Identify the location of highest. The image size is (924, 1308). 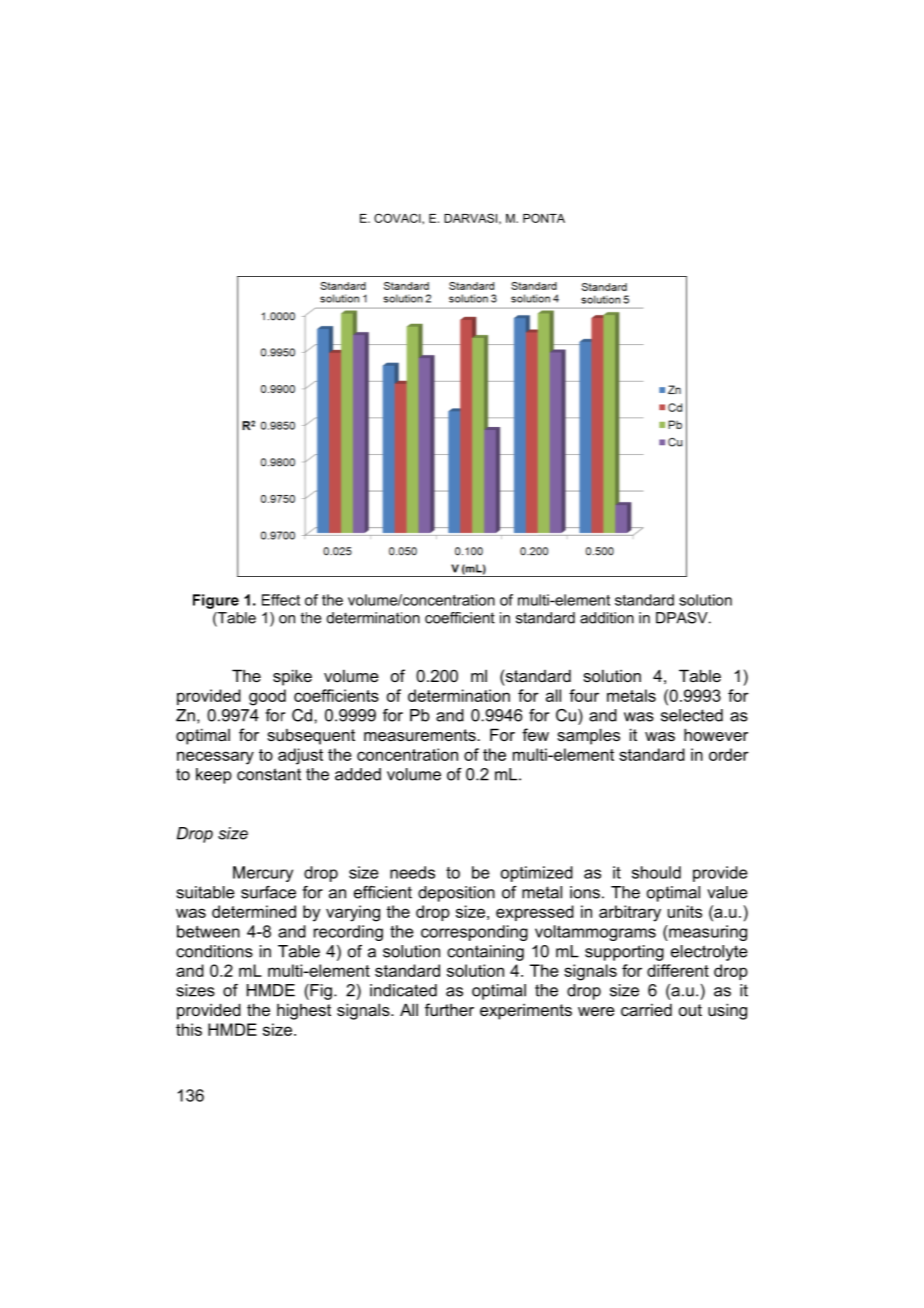
(304, 1011).
